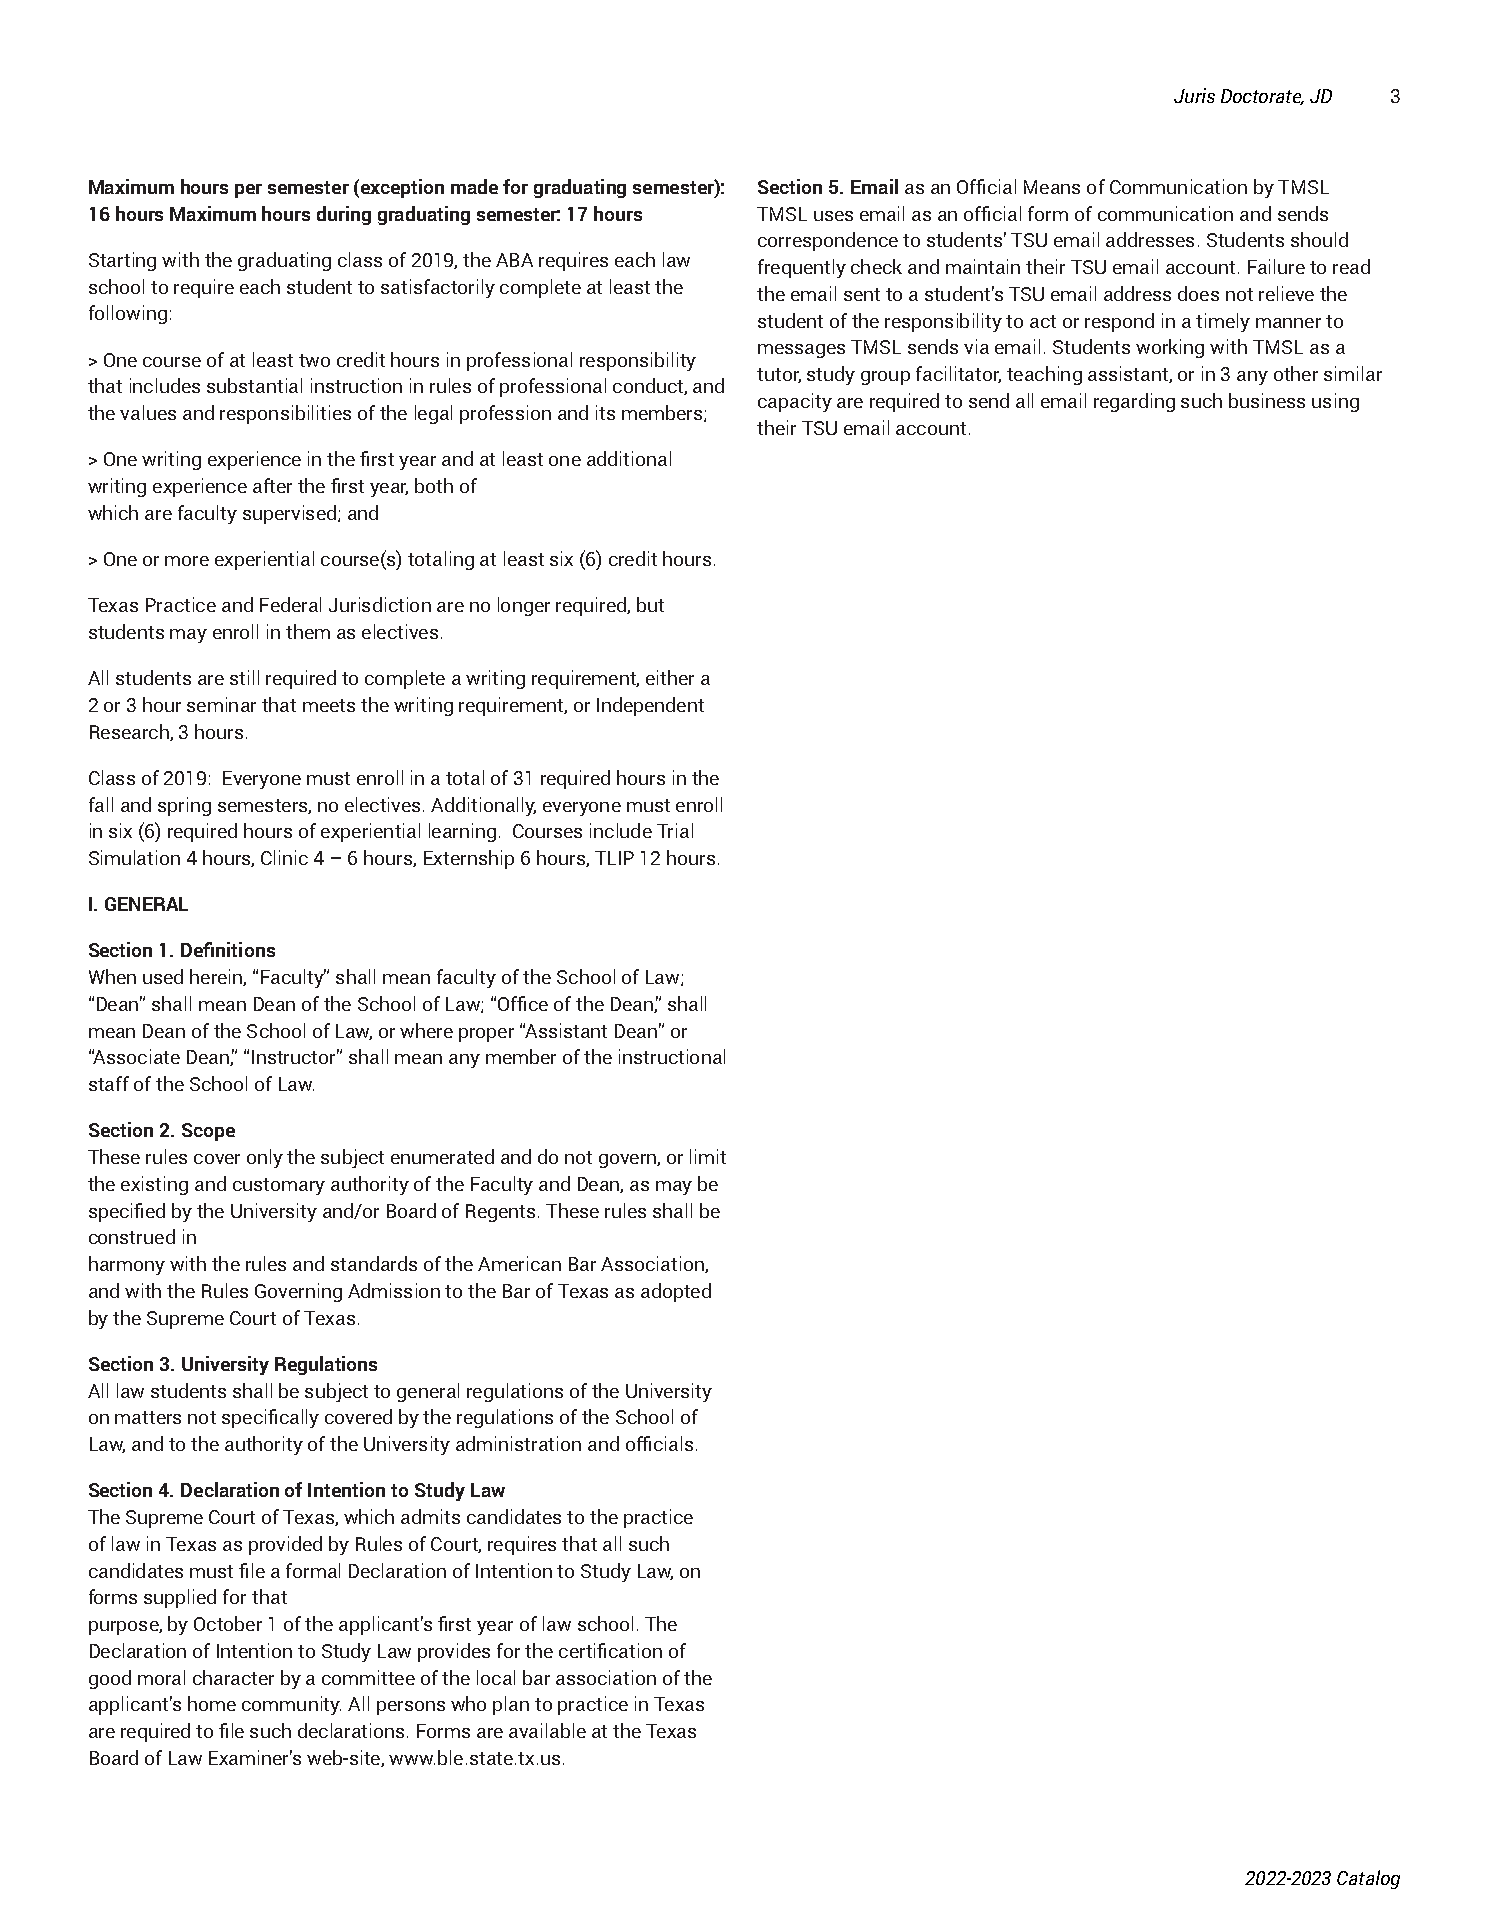  What do you see at coordinates (1267, 400) in the screenshot?
I see `business` at bounding box center [1267, 400].
